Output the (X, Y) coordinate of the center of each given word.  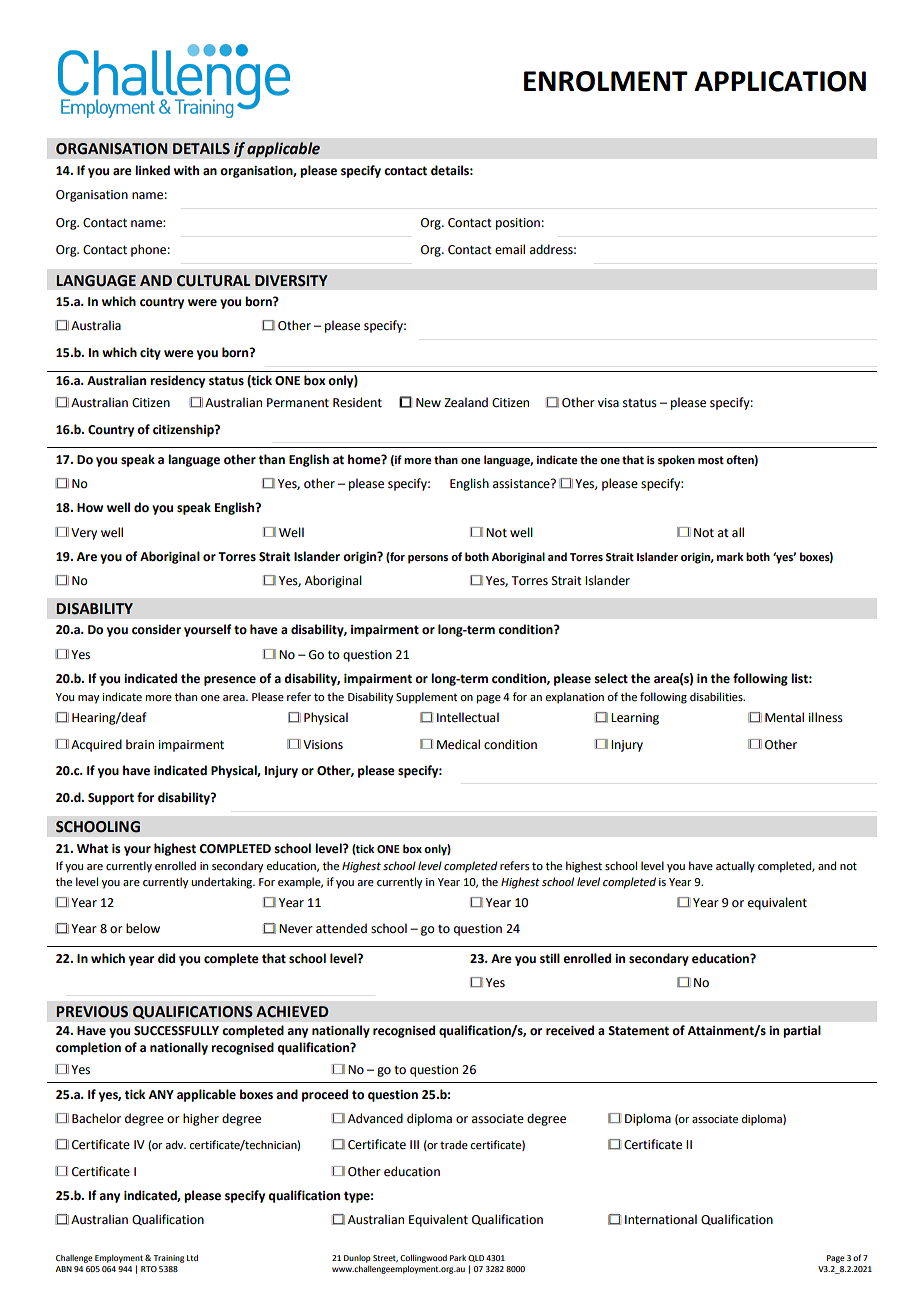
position (518, 224)
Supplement (426, 698)
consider (156, 629)
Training (168, 1259)
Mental (784, 717)
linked (152, 170)
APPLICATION (780, 81)
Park (458, 1258)
